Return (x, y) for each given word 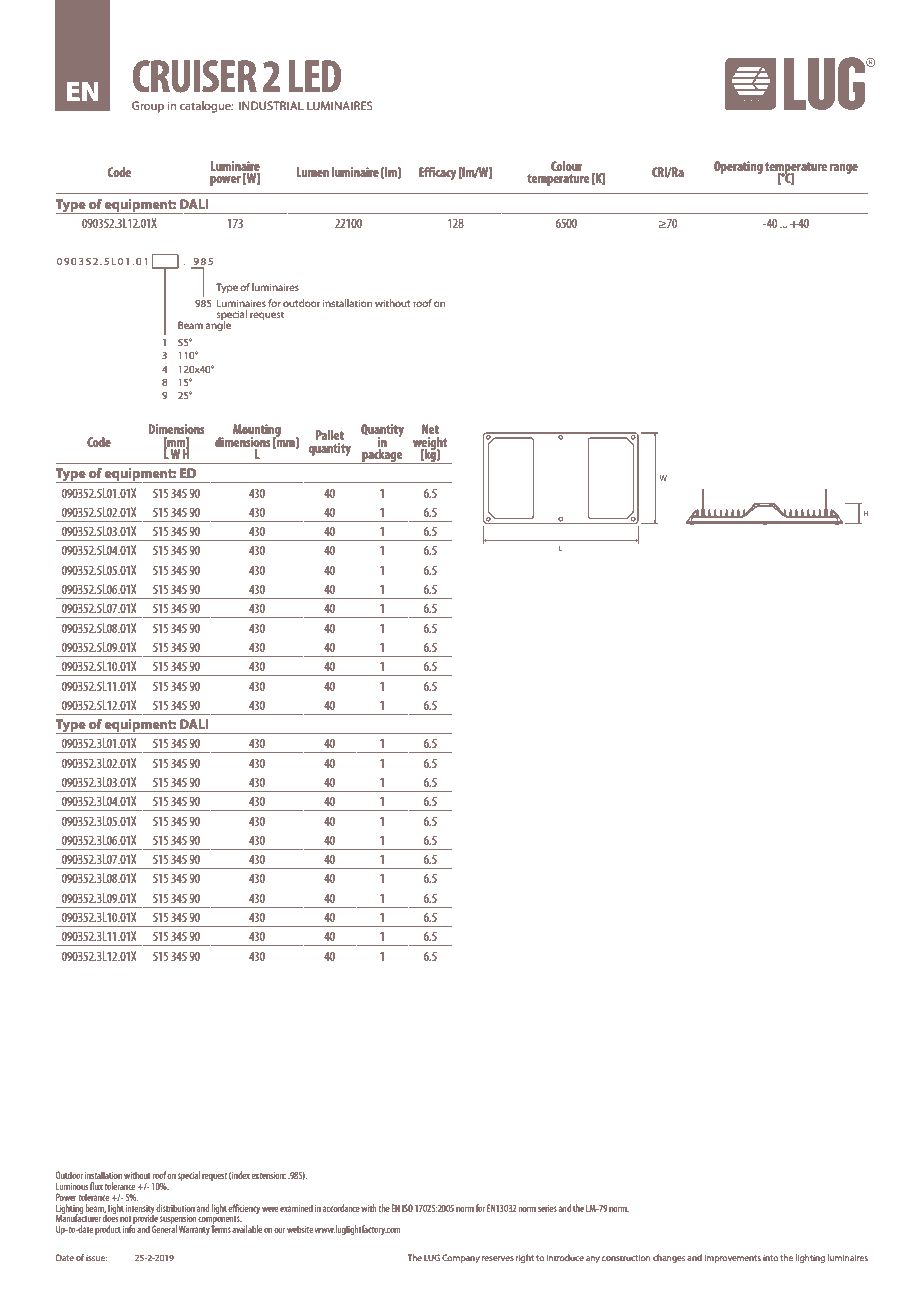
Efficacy (437, 173)
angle (218, 325)
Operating (738, 167)
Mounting (257, 431)
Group (148, 107)
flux (96, 1186)
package (382, 456)
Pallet (330, 435)
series (547, 1208)
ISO (407, 1208)
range (844, 169)
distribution (175, 1208)
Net (430, 429)
